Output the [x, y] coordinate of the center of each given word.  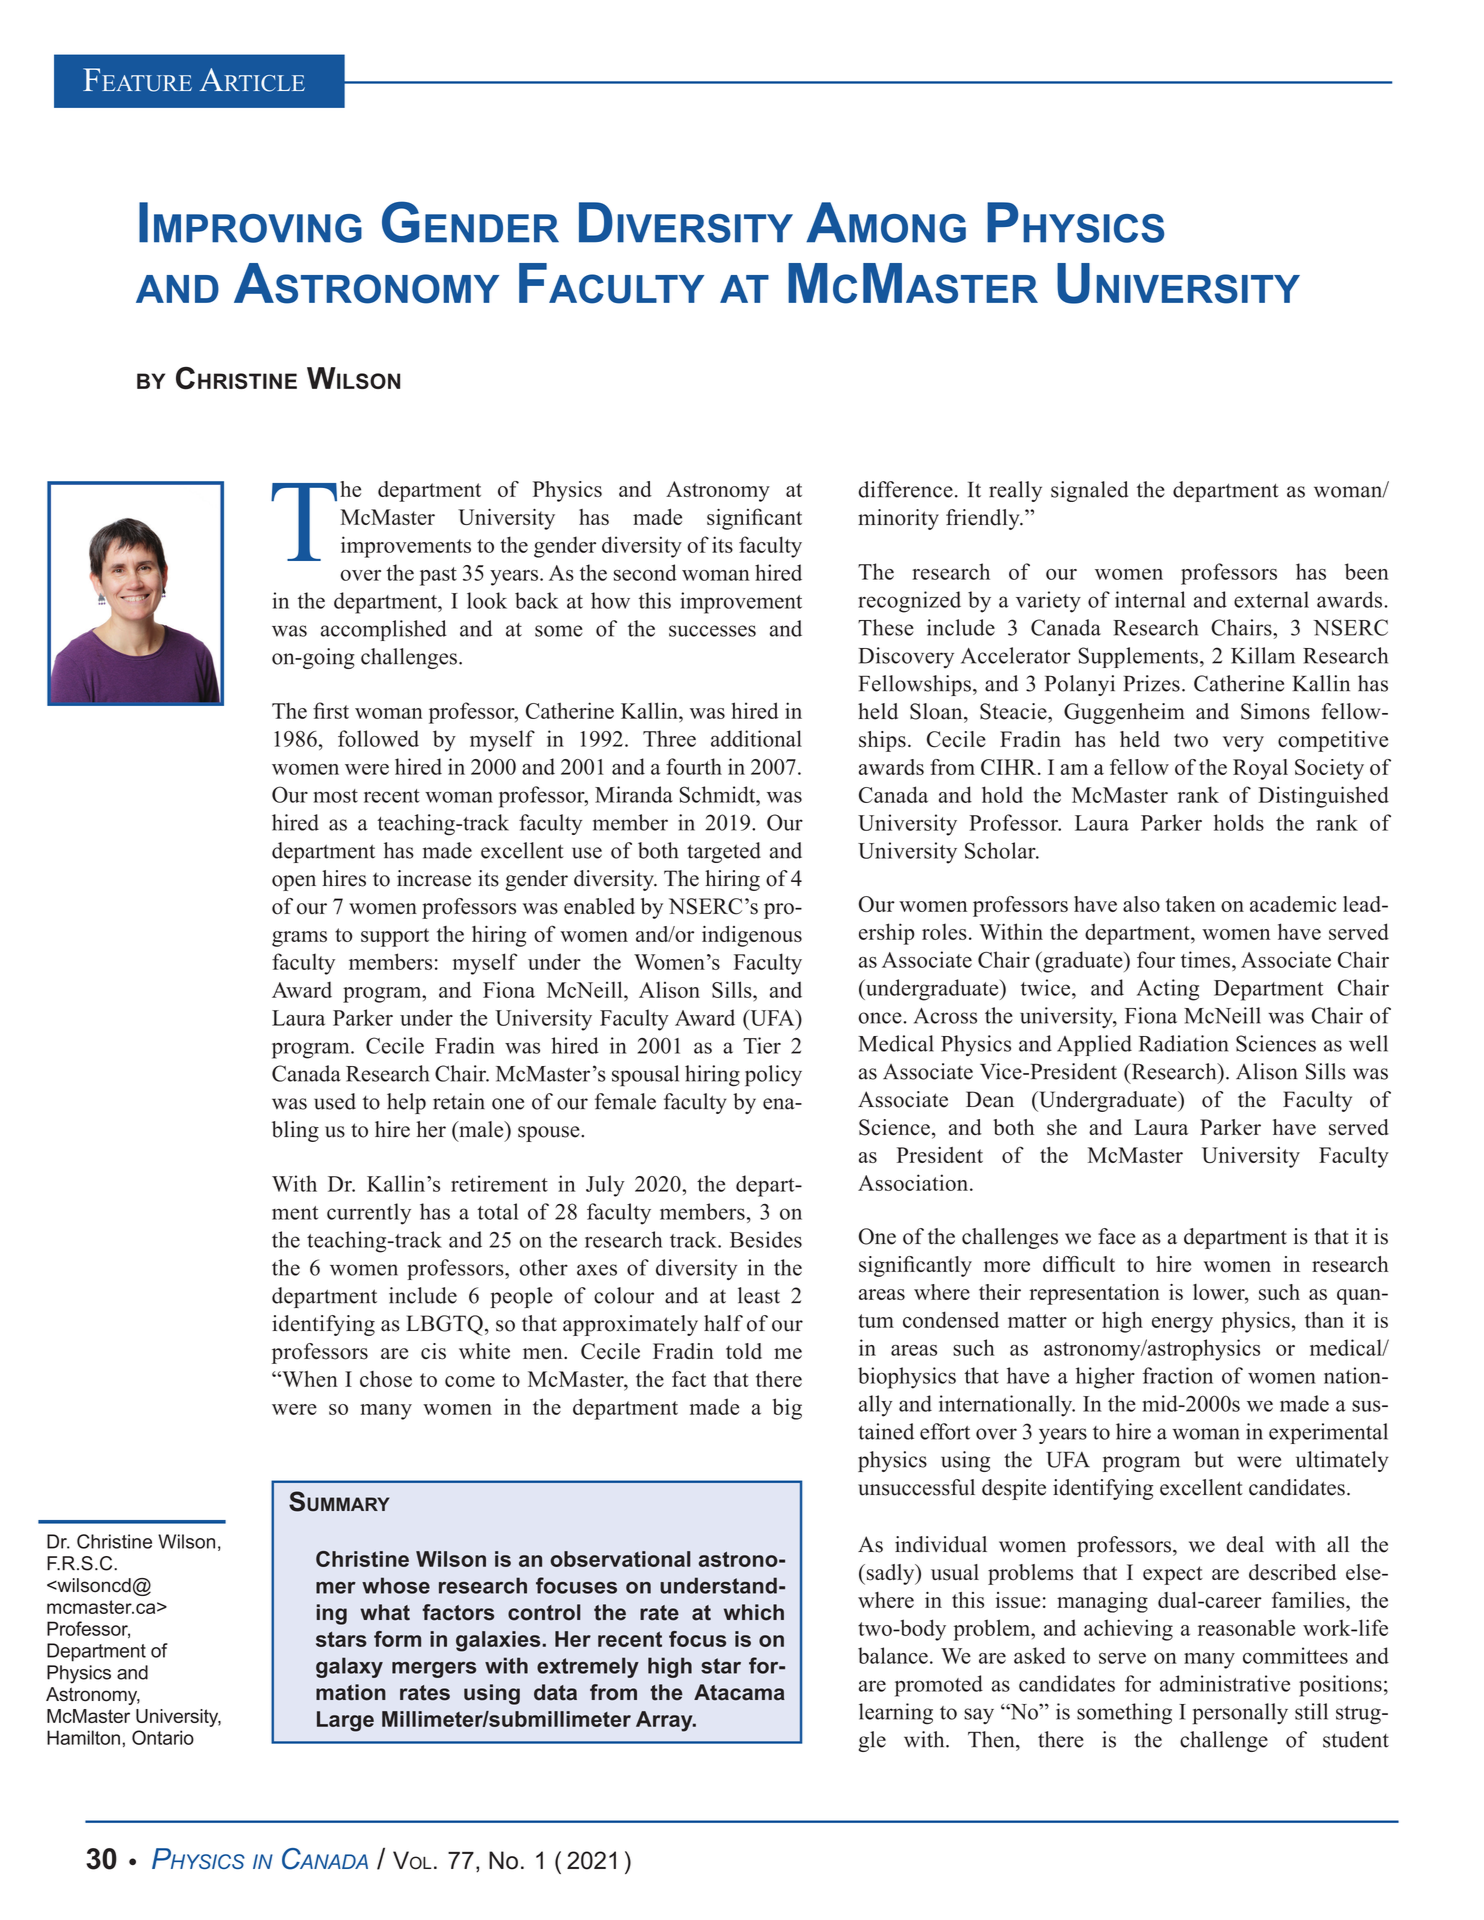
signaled [1089, 491]
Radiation [1183, 1043]
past [438, 576]
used [335, 1101]
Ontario [163, 1737]
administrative [1225, 1683]
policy [773, 1076]
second [645, 572]
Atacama [739, 1692]
